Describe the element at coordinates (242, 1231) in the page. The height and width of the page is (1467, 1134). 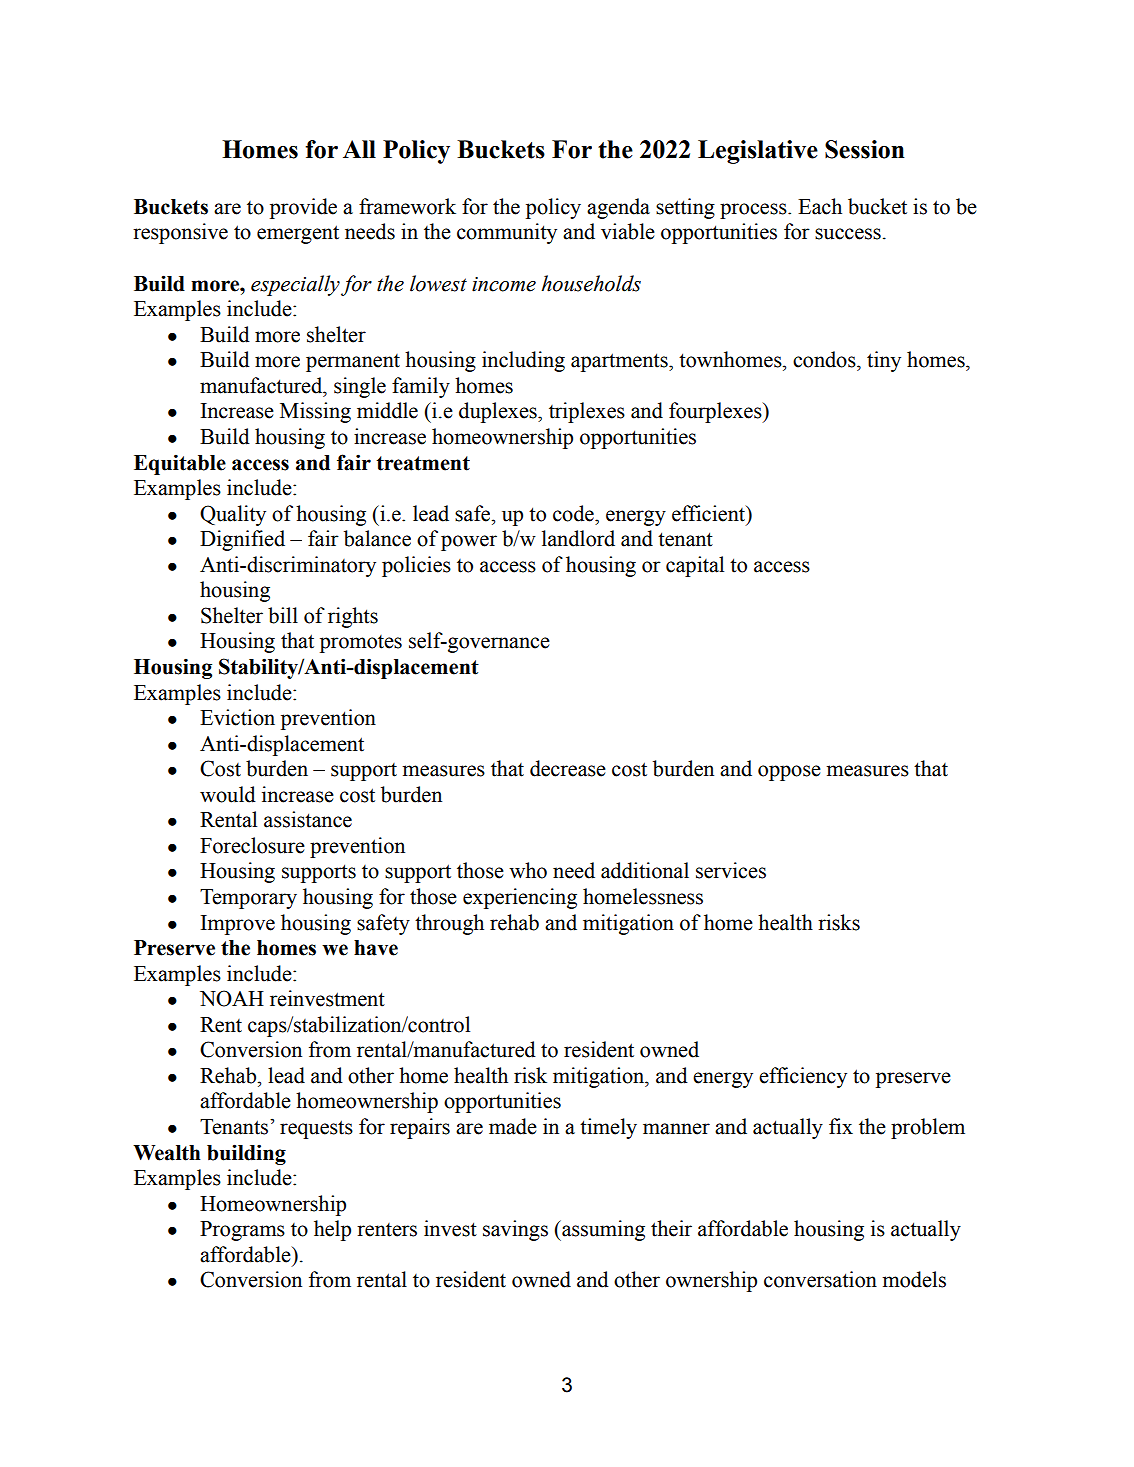
I see `Programs` at that location.
